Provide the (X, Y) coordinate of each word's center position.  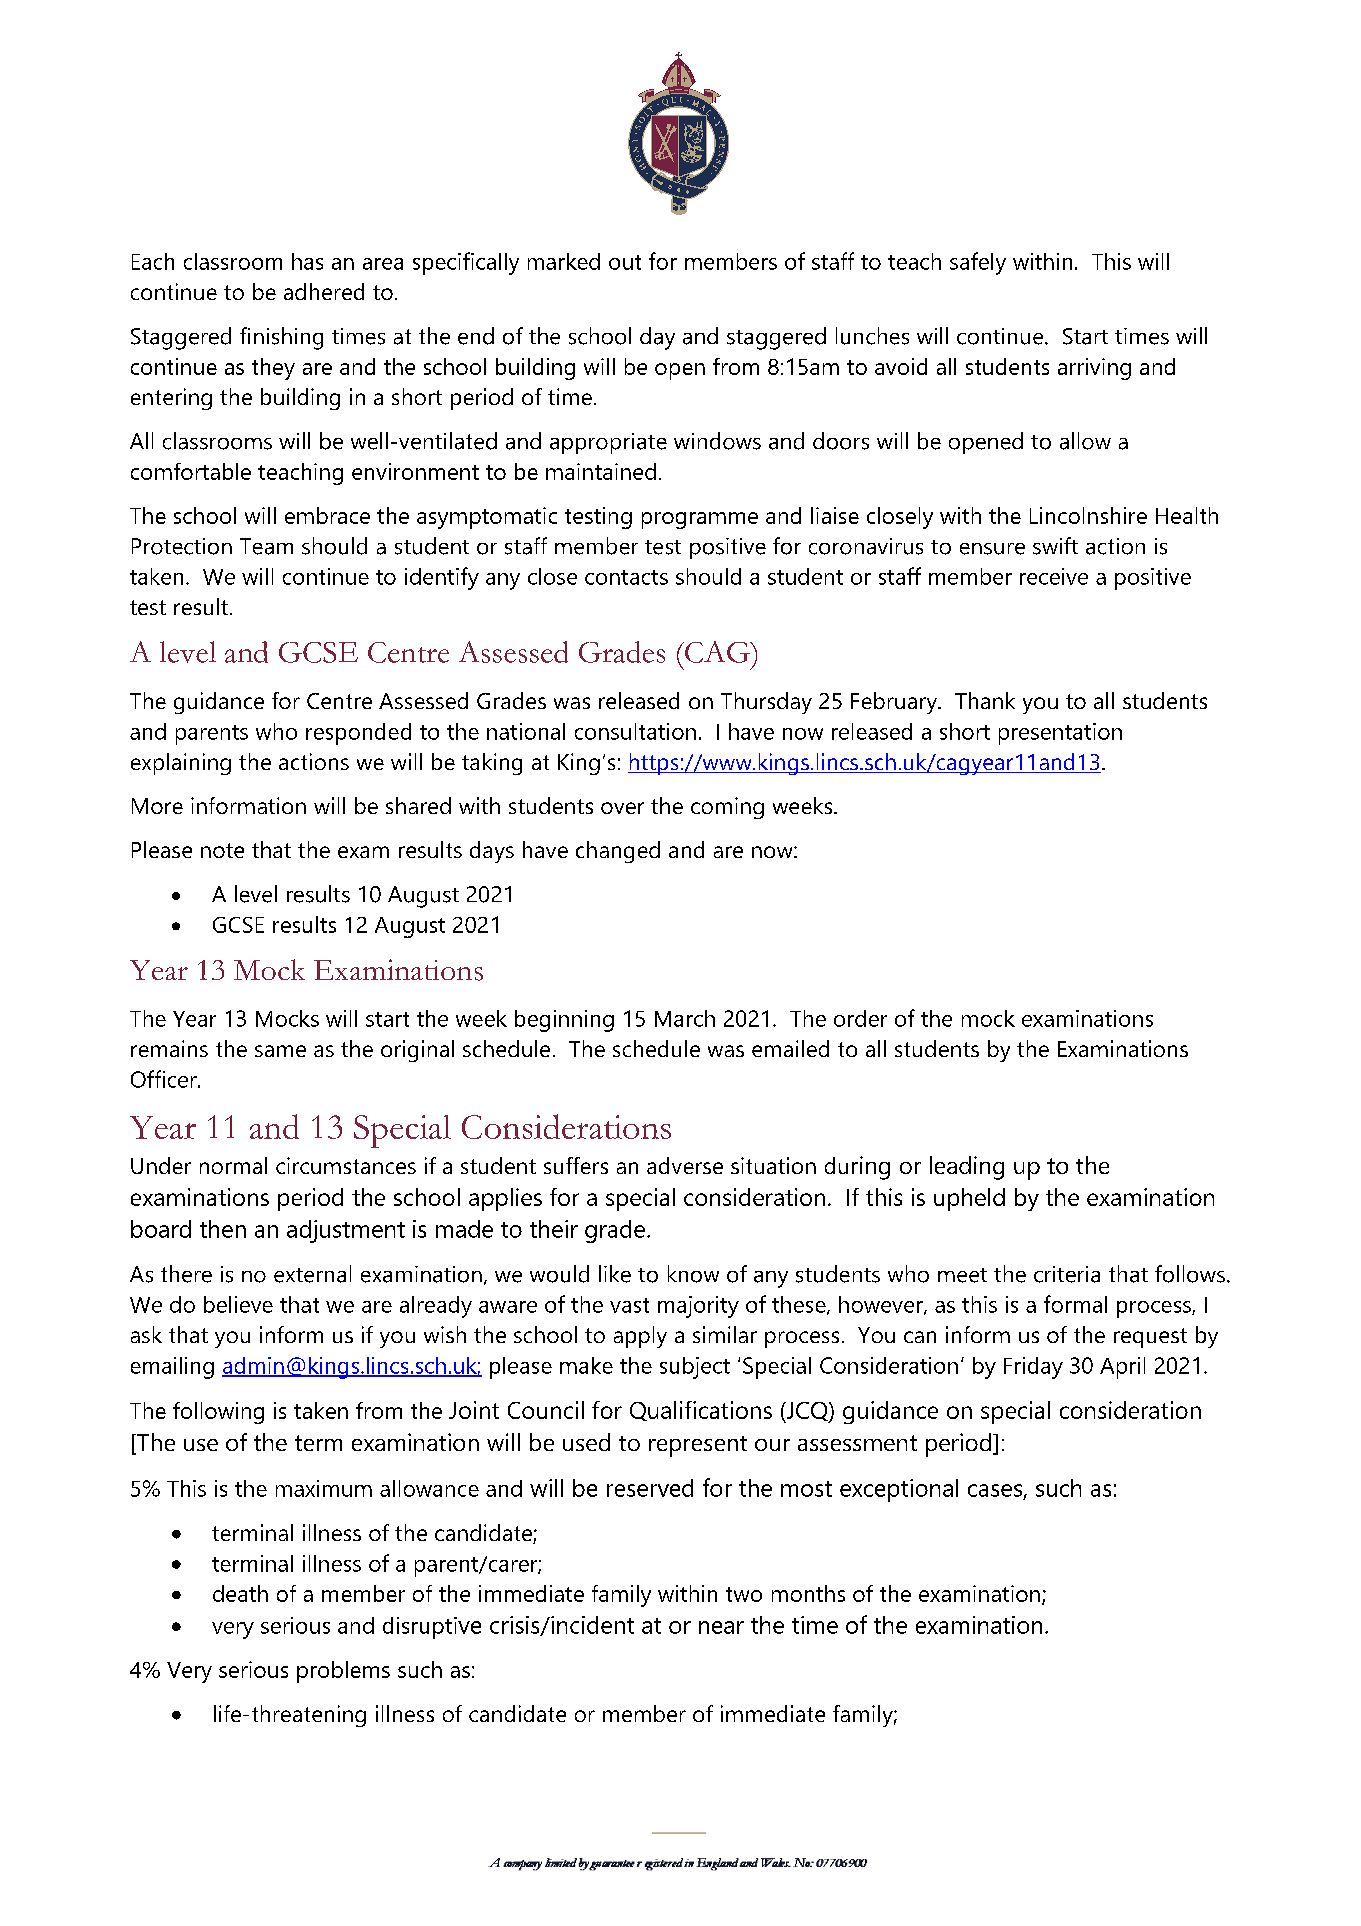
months (808, 1593)
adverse (685, 1165)
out (625, 262)
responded (358, 734)
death (240, 1593)
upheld (969, 1199)
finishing (281, 338)
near (721, 1627)
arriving (1094, 369)
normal (233, 1165)
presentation (1060, 734)
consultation (635, 731)
